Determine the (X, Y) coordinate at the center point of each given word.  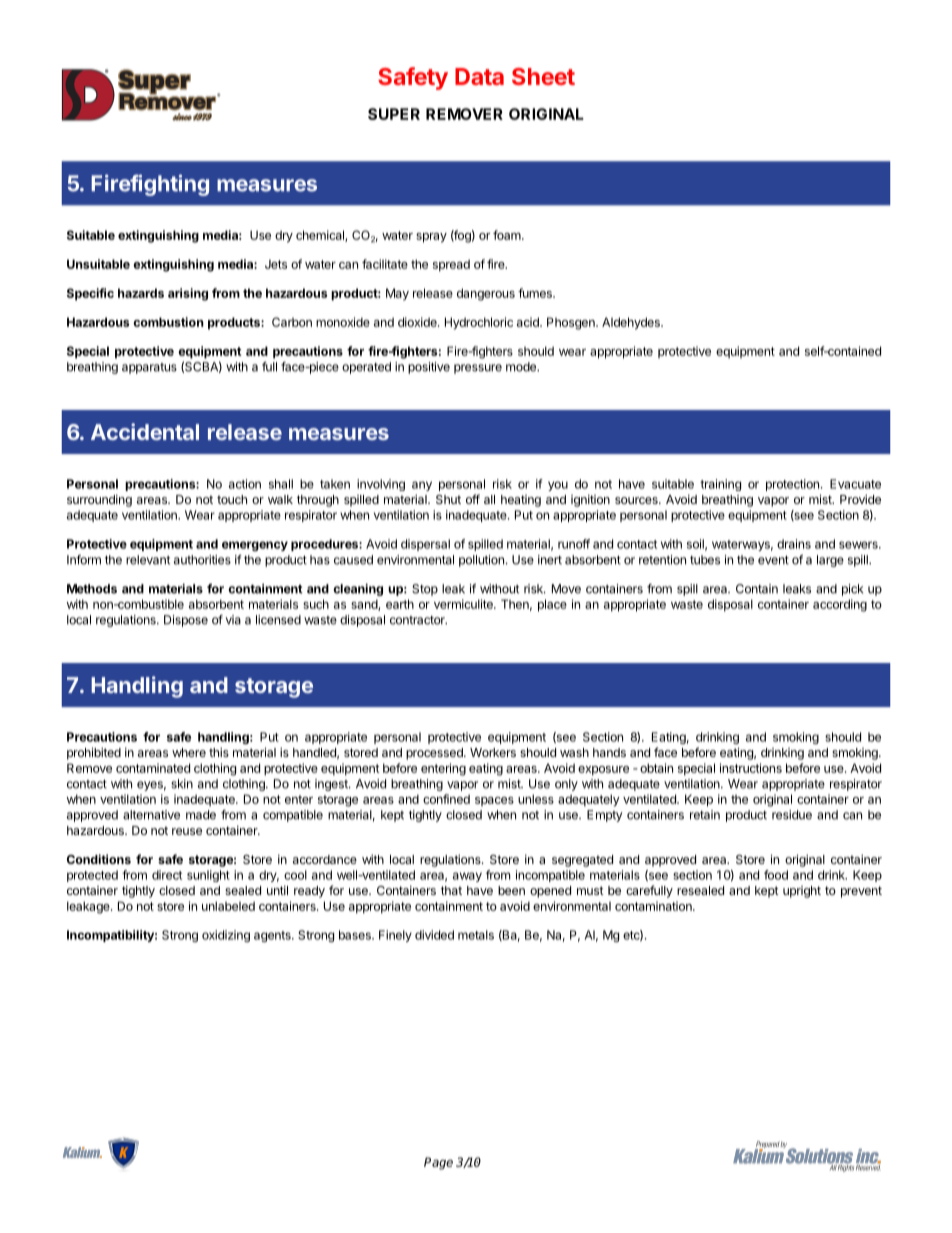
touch (232, 499)
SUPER (394, 114)
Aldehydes (632, 323)
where (189, 752)
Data (479, 76)
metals (476, 935)
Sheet (543, 76)
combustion (168, 322)
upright (802, 892)
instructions (751, 768)
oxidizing (226, 936)
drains (794, 544)
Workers (493, 752)
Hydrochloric (479, 323)
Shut (448, 499)
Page (438, 1163)
